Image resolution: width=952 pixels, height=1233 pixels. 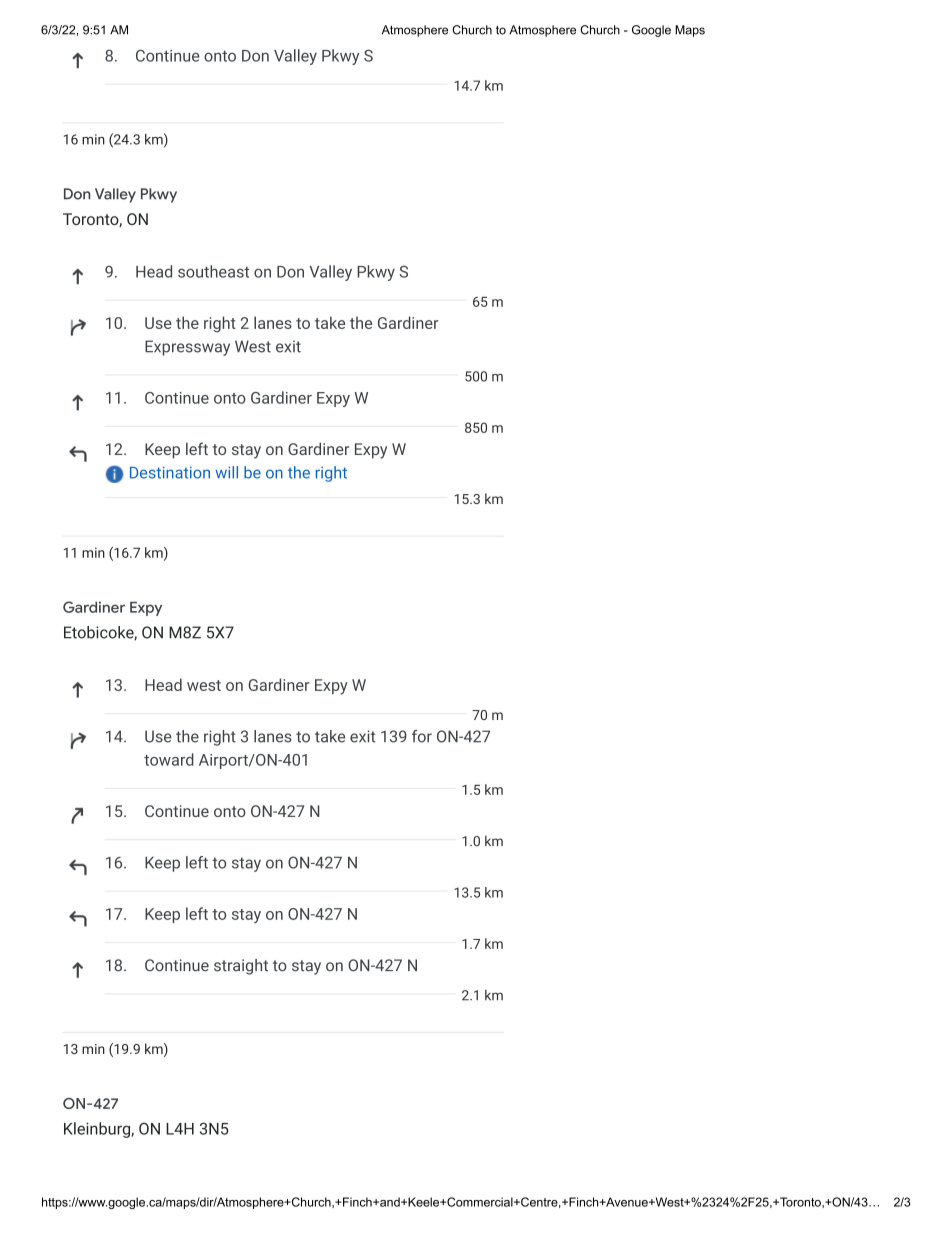 What do you see at coordinates (226, 472) in the screenshot?
I see `will` at bounding box center [226, 472].
